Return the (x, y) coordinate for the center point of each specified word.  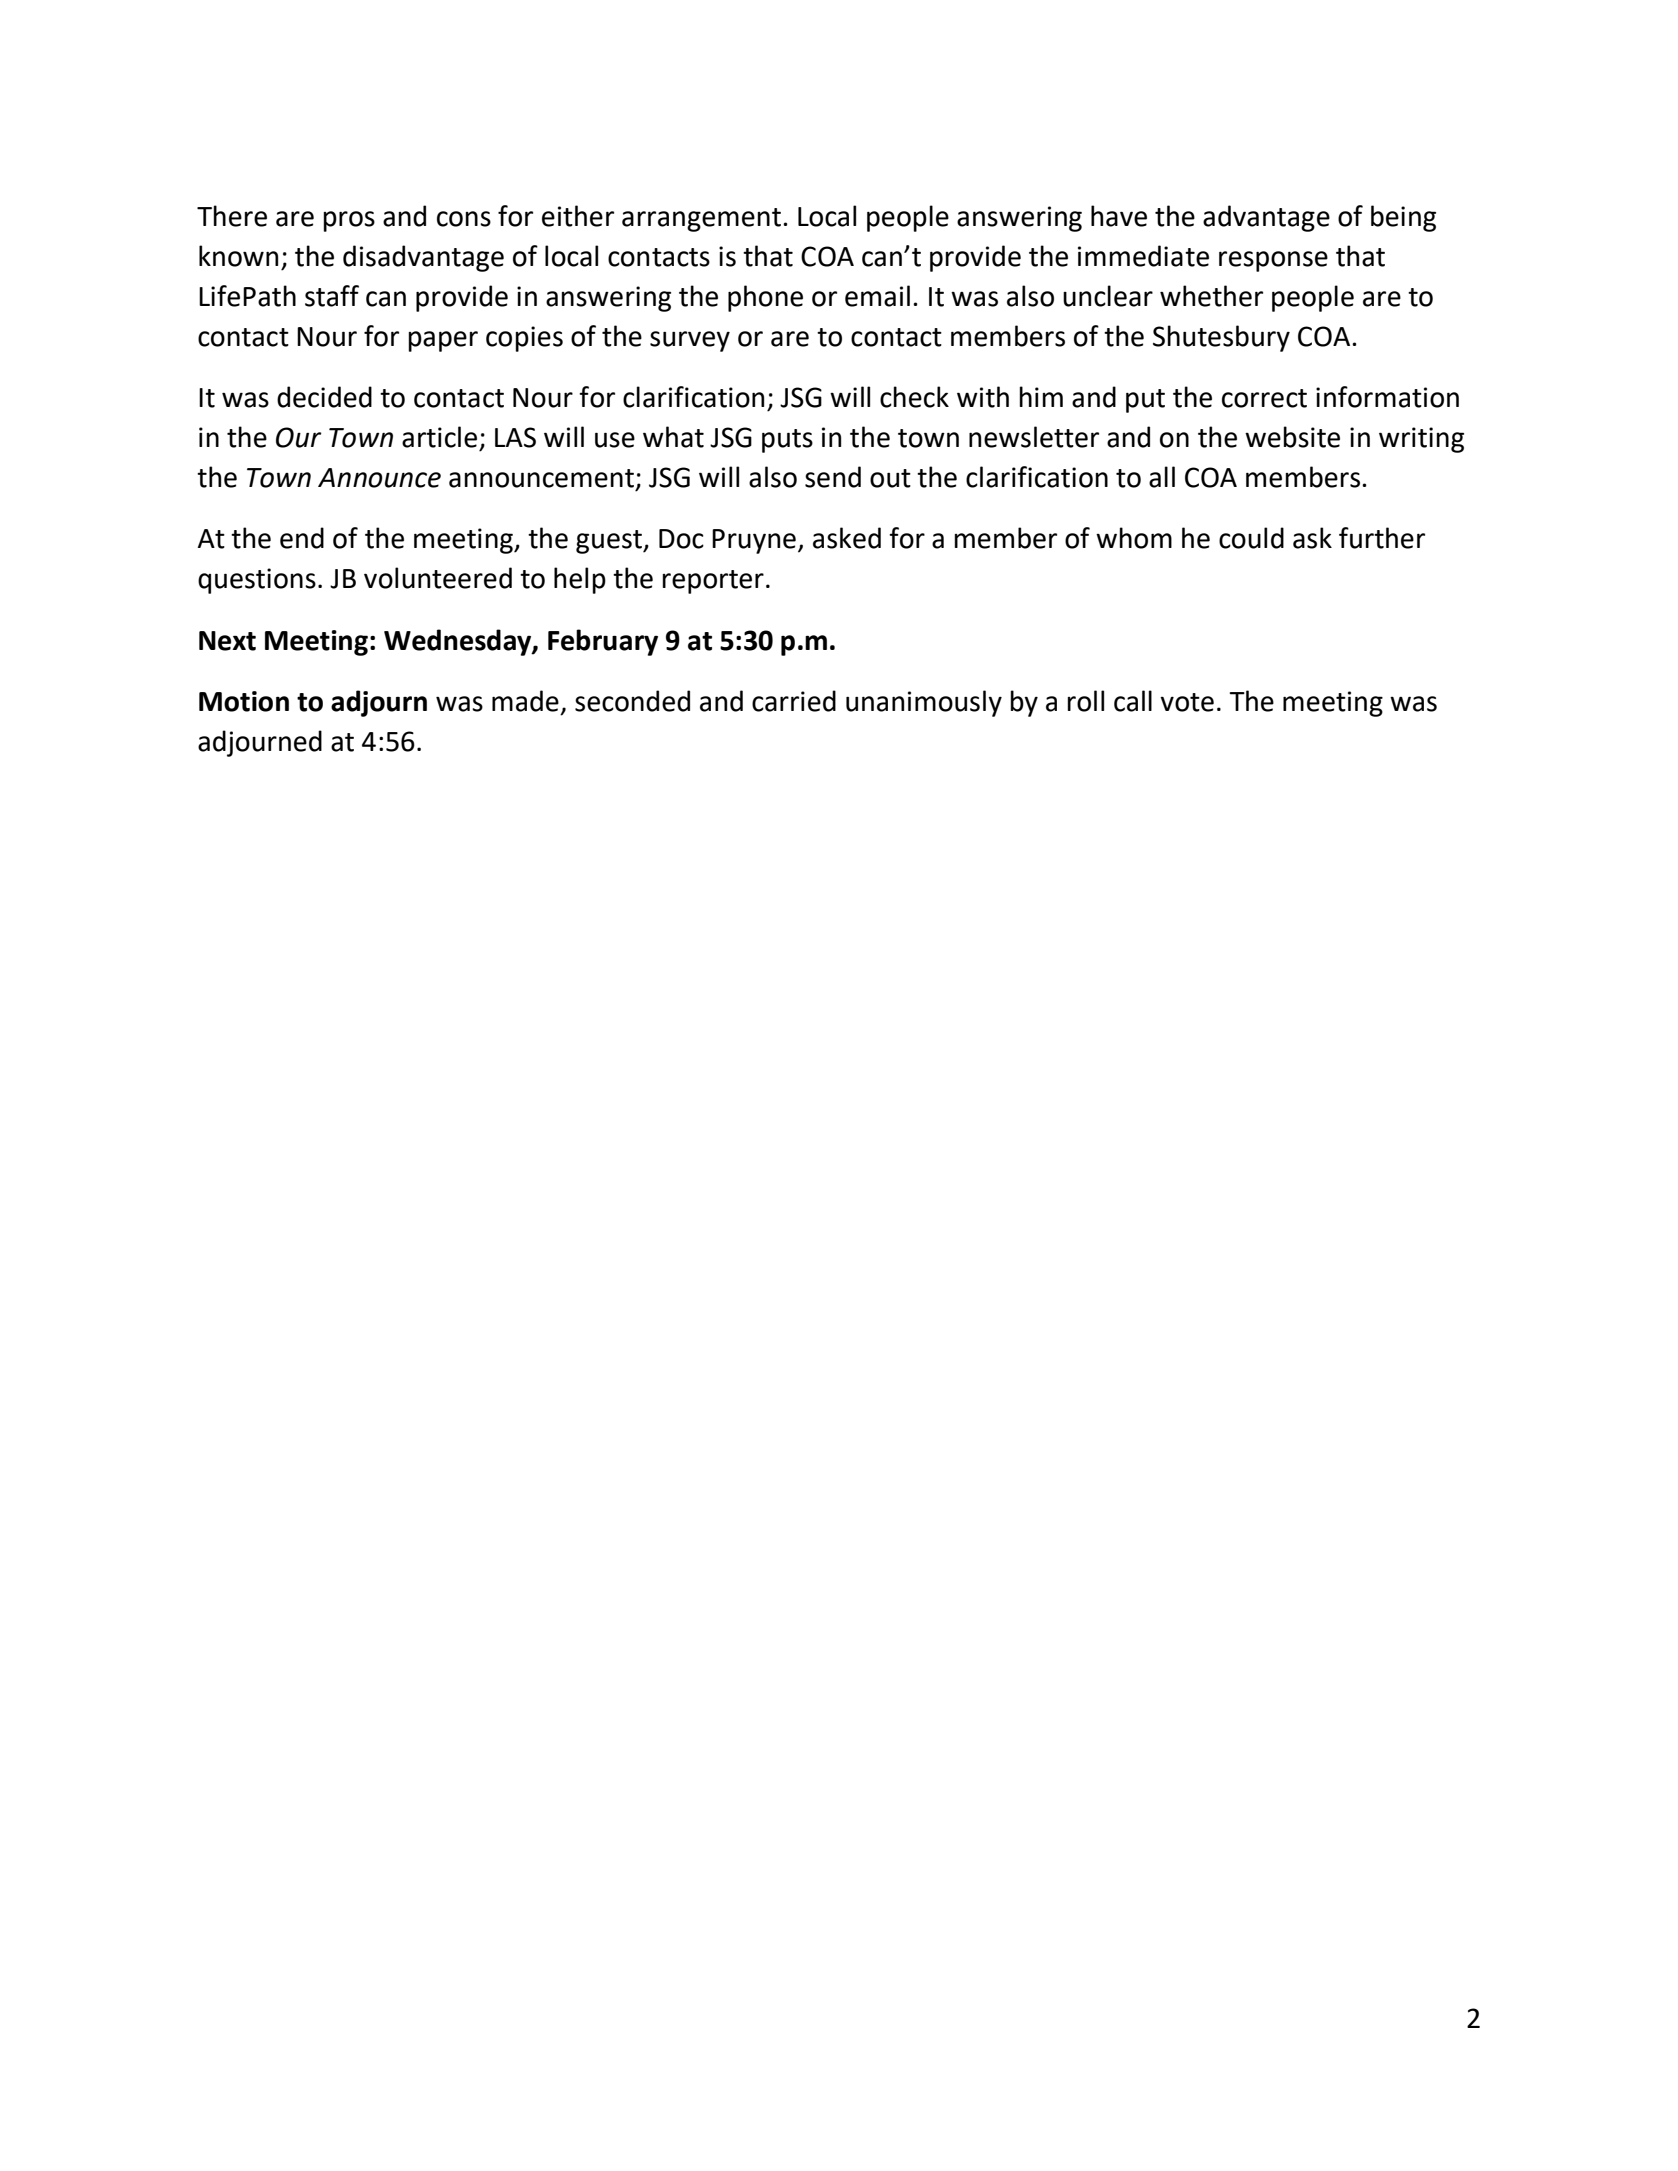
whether (1211, 296)
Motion (244, 701)
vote (1187, 702)
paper (443, 341)
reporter (713, 582)
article (439, 437)
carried (794, 701)
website (1292, 437)
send (833, 477)
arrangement (701, 220)
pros (349, 221)
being (1403, 218)
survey (690, 341)
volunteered (438, 578)
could (1251, 538)
